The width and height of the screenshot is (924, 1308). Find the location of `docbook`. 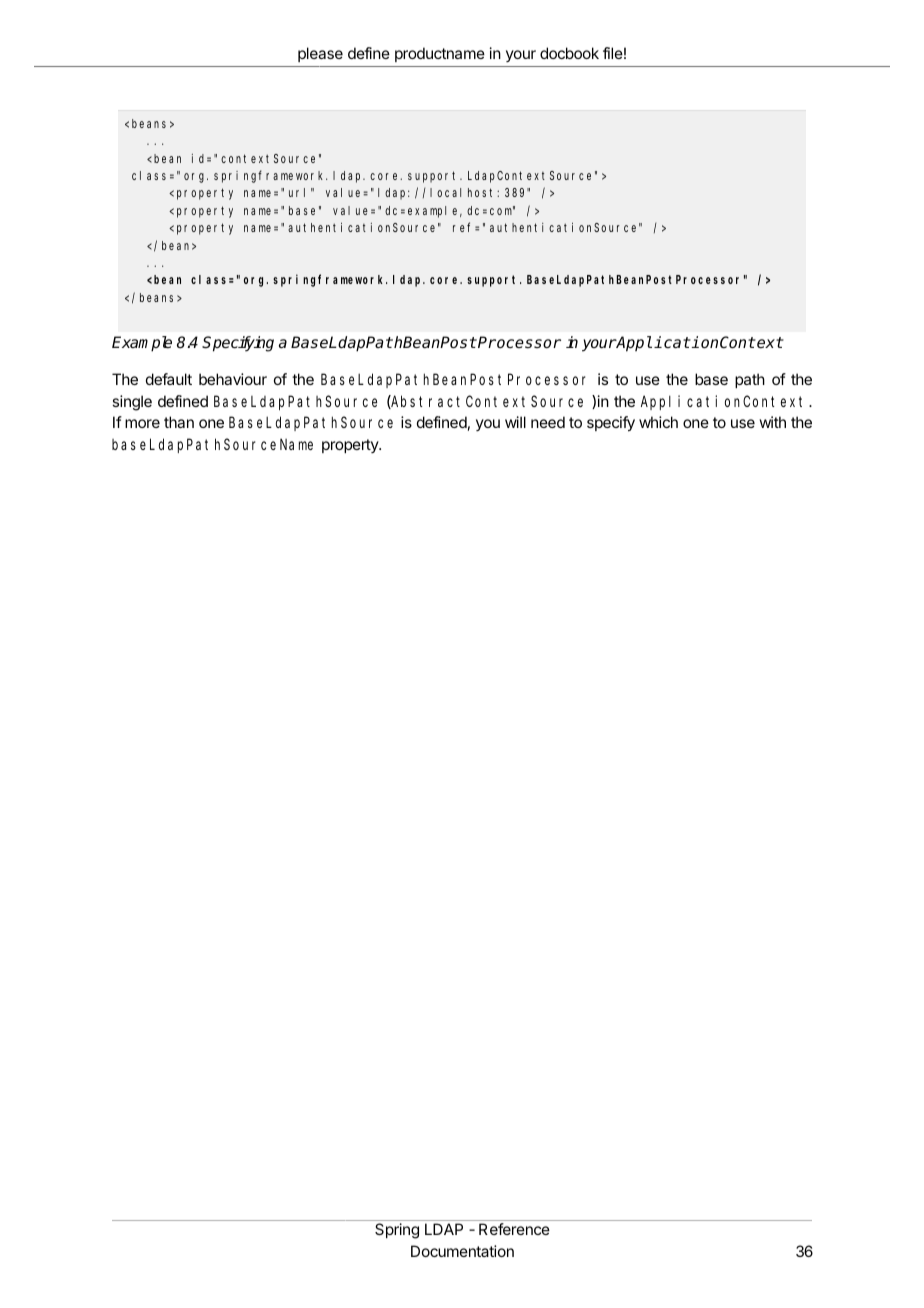

docbook is located at coordinates (569, 53).
